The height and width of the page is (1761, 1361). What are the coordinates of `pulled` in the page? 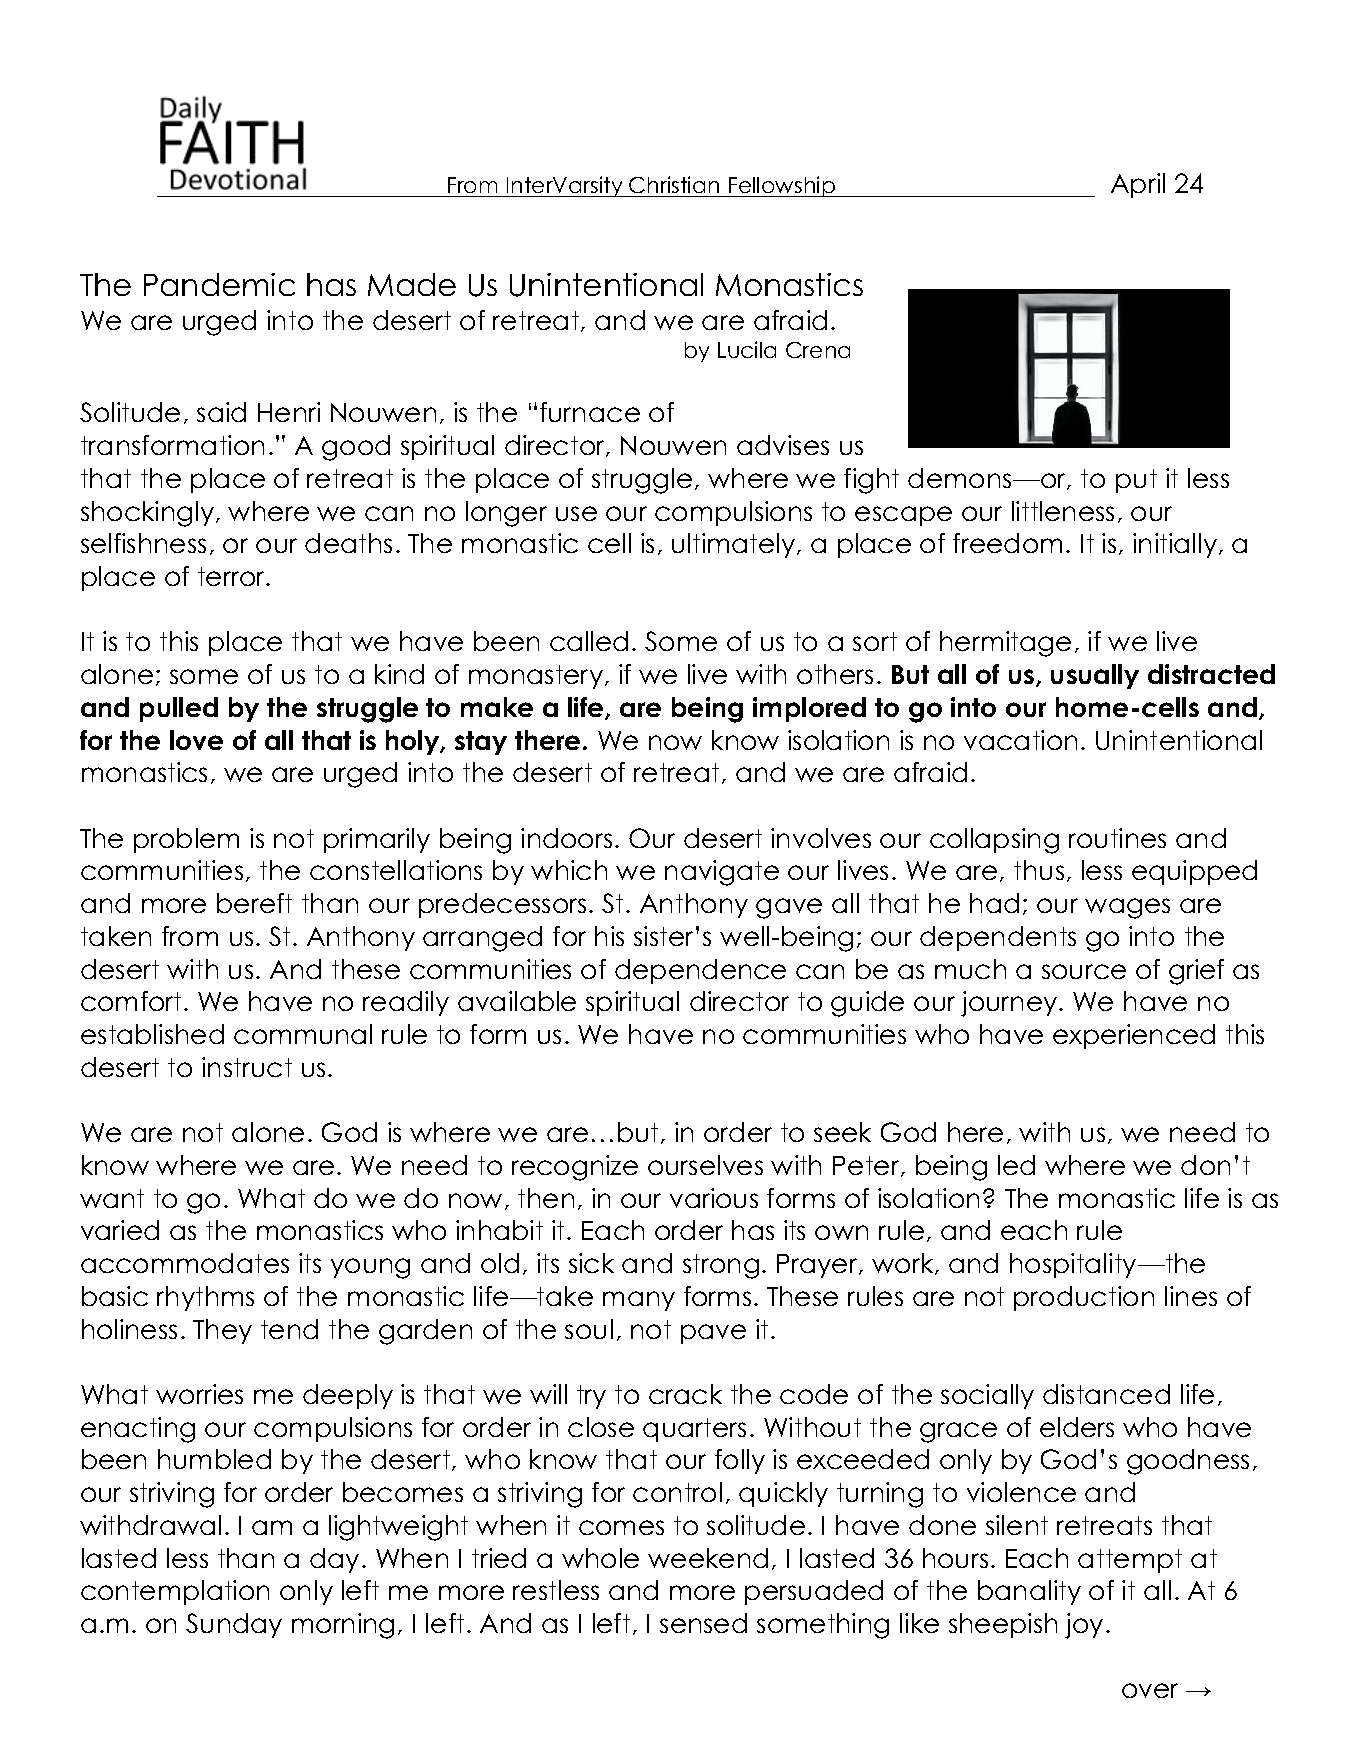 It's located at (179, 709).
